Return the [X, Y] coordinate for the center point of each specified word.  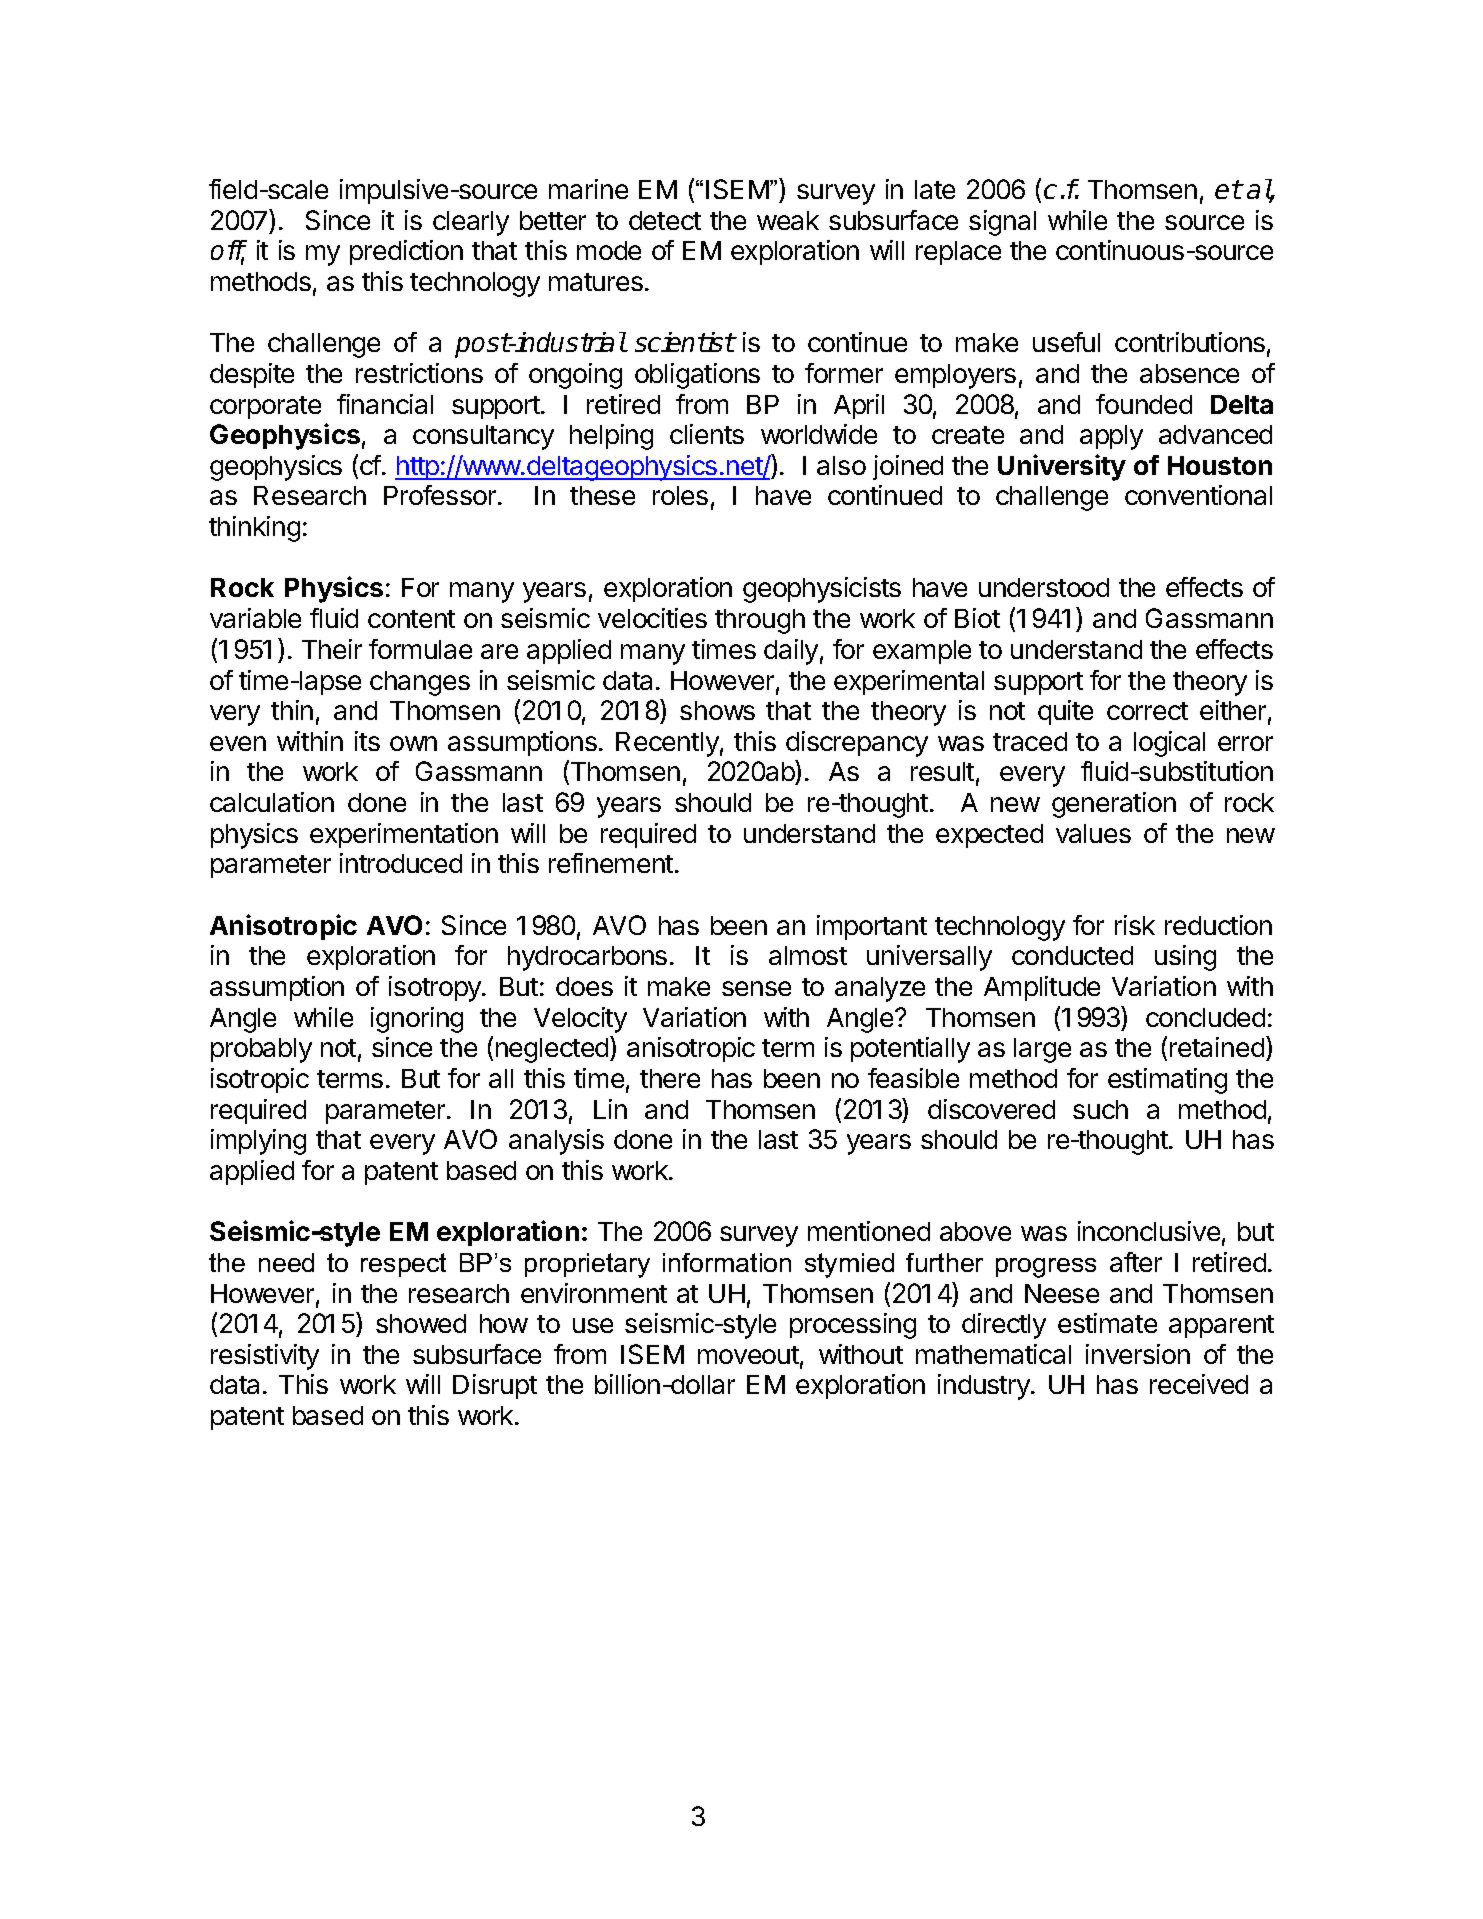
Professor [440, 495]
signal [1002, 223]
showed [421, 1323]
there [670, 1078]
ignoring [417, 1020]
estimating [1167, 1081]
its [367, 741]
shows [717, 710]
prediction [406, 252]
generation [1114, 805]
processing [853, 1326]
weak [788, 220]
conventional [1198, 495]
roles [680, 495]
